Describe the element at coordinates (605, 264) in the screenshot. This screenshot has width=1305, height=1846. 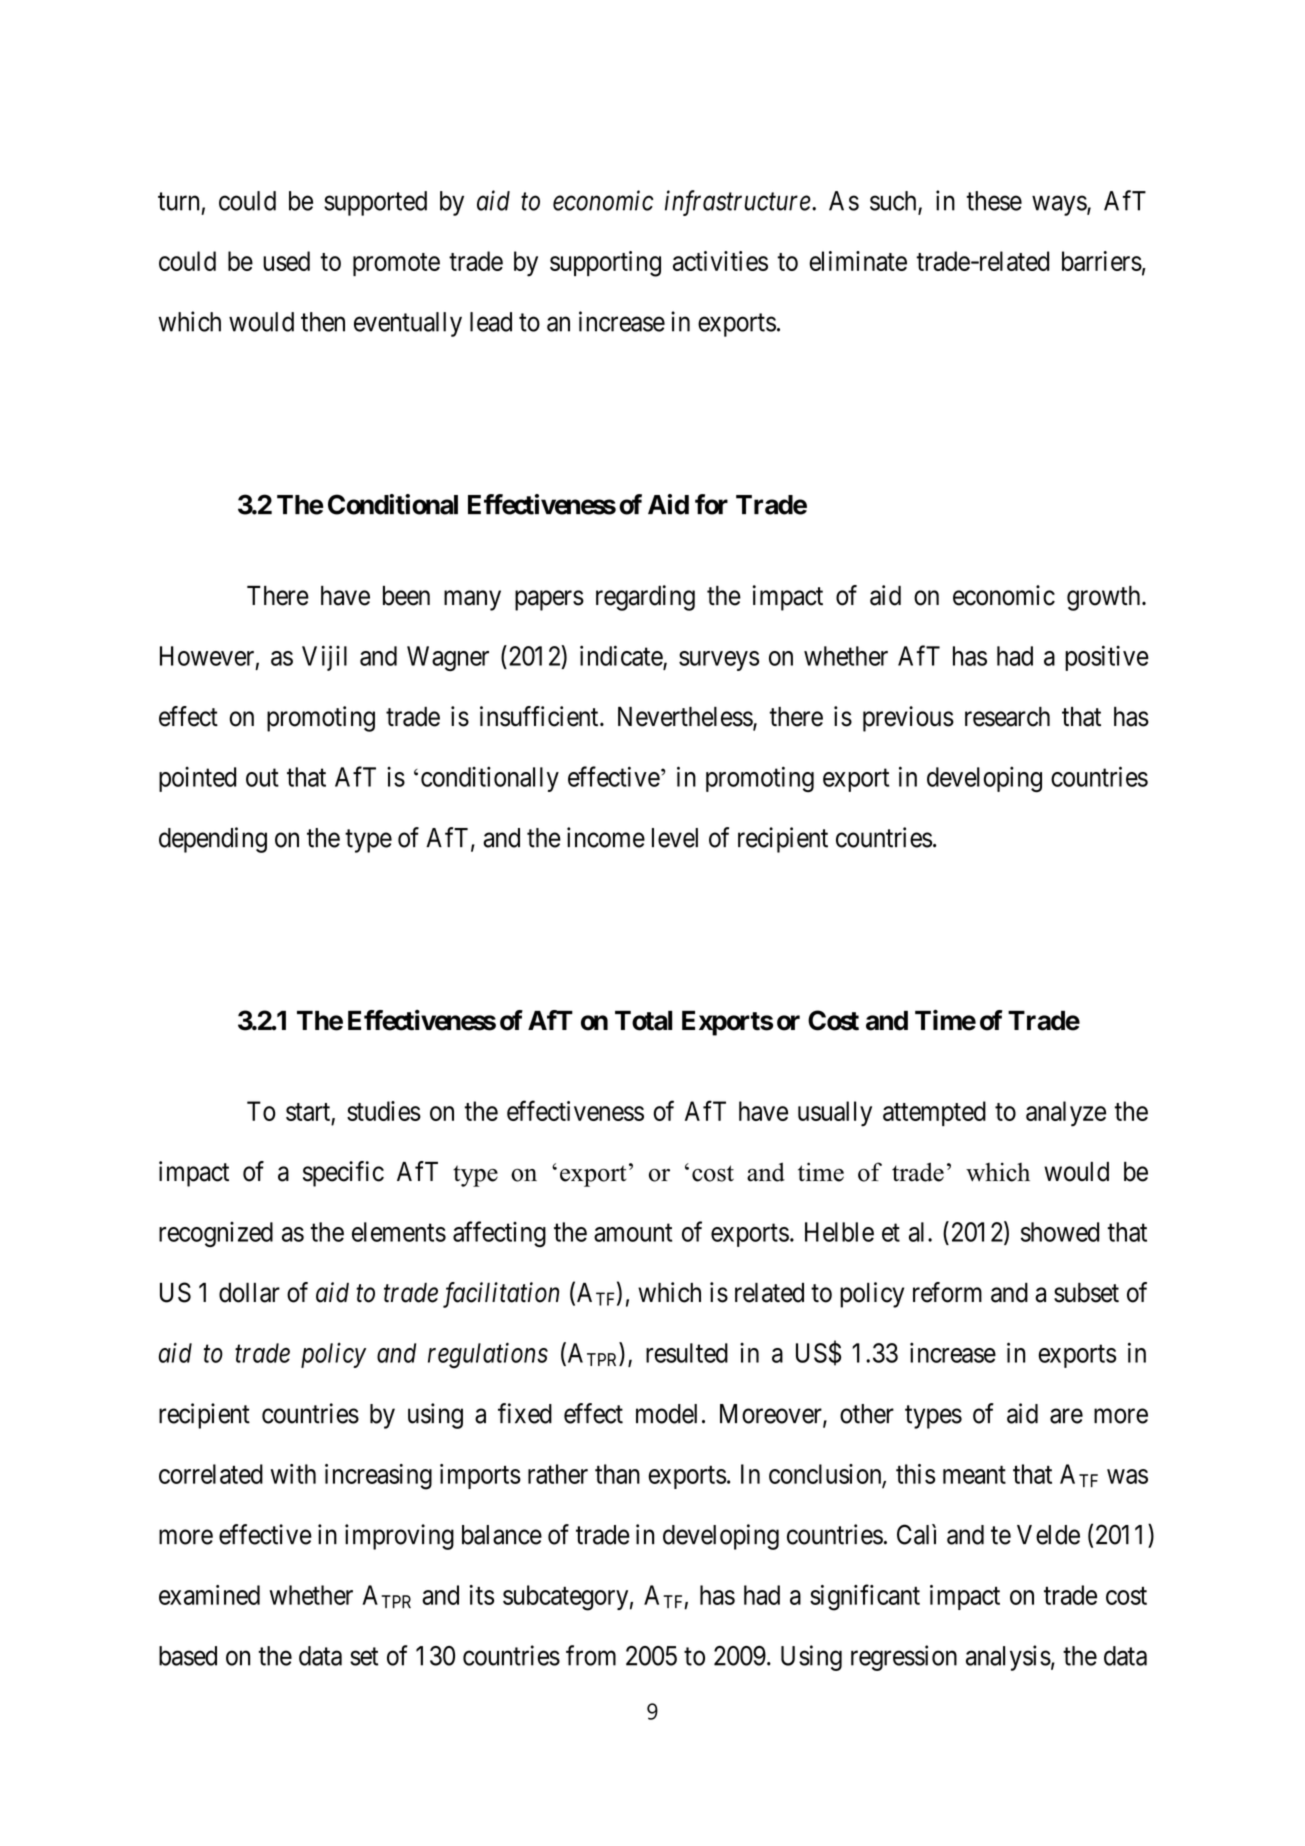
I see `supporting` at that location.
